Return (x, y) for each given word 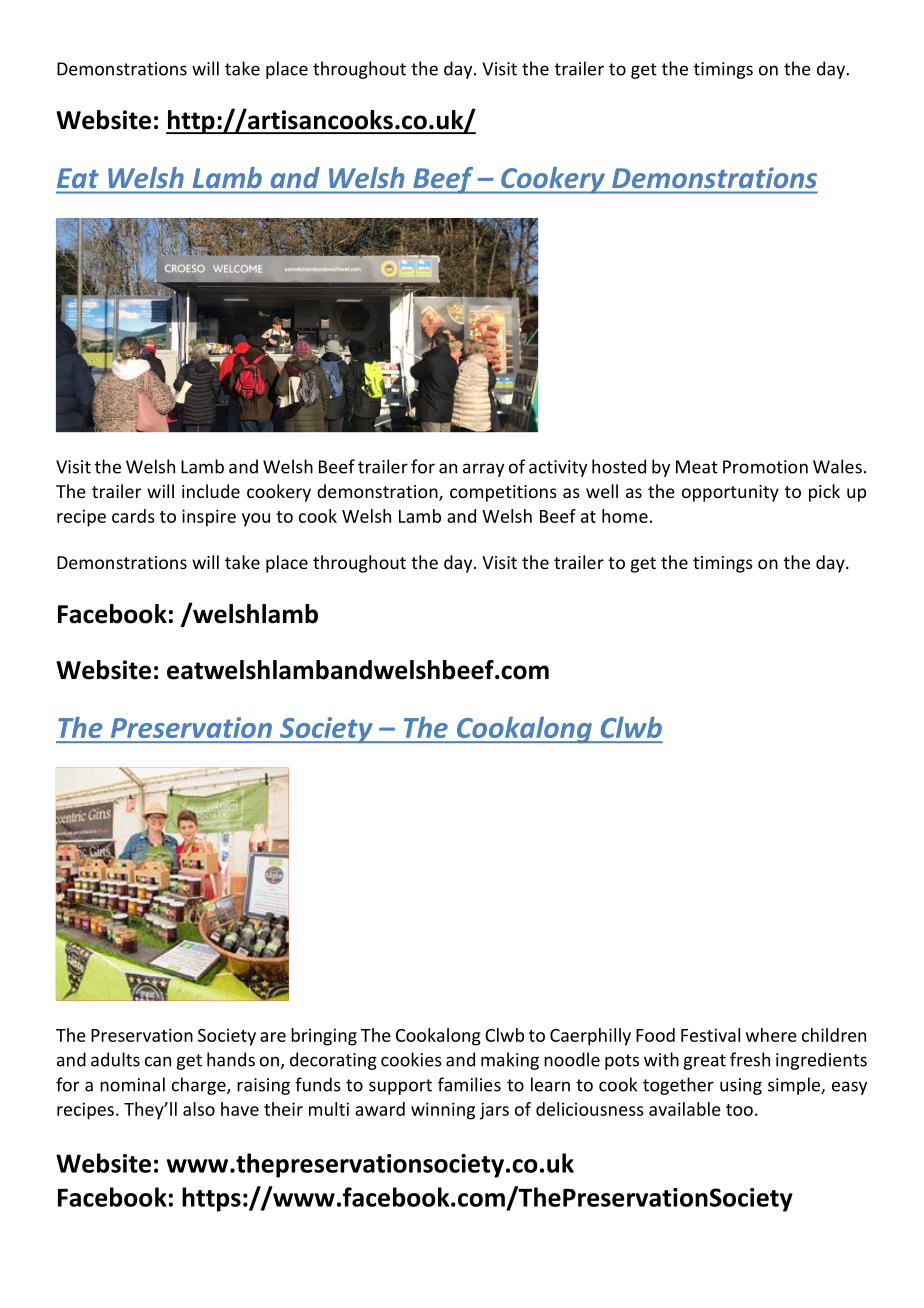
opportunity (730, 493)
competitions (503, 493)
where (771, 1035)
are (273, 1037)
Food (655, 1035)
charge (200, 1086)
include (211, 491)
